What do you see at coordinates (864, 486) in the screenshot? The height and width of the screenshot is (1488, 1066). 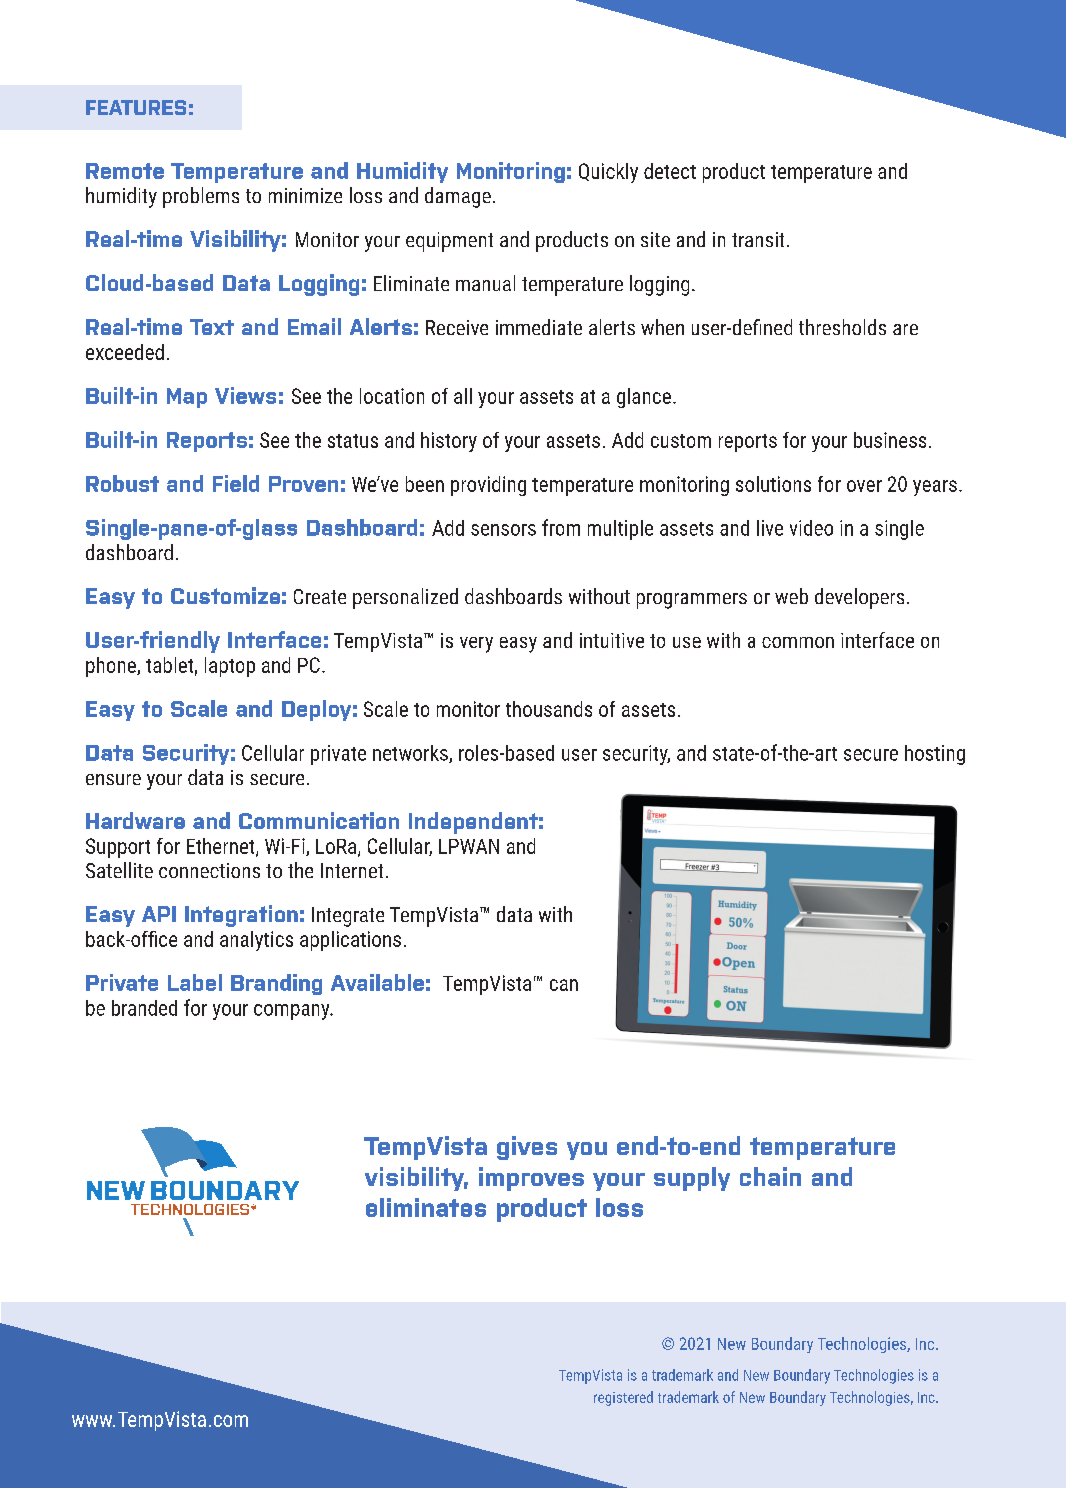 I see `over` at bounding box center [864, 486].
